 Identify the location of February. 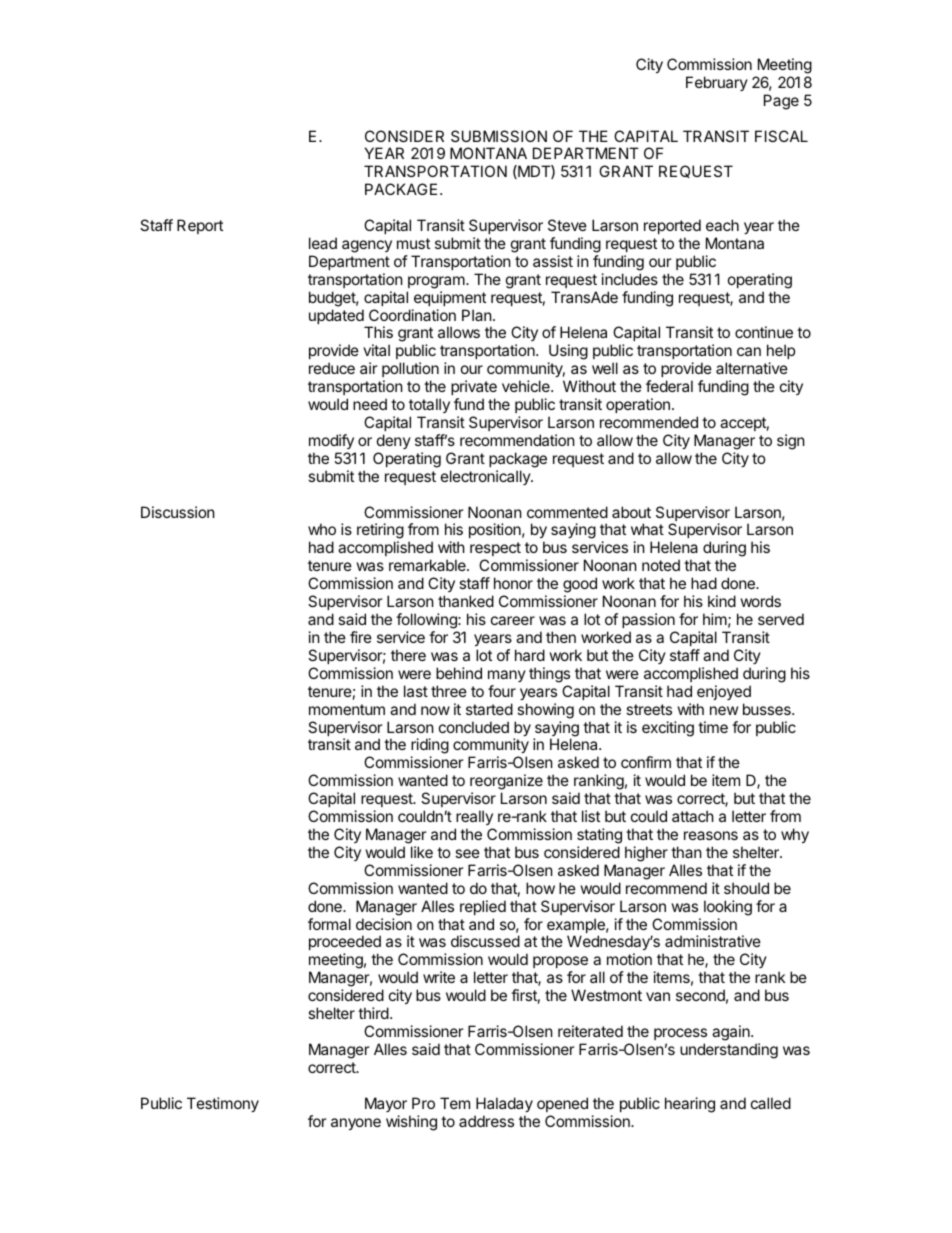
(717, 83).
